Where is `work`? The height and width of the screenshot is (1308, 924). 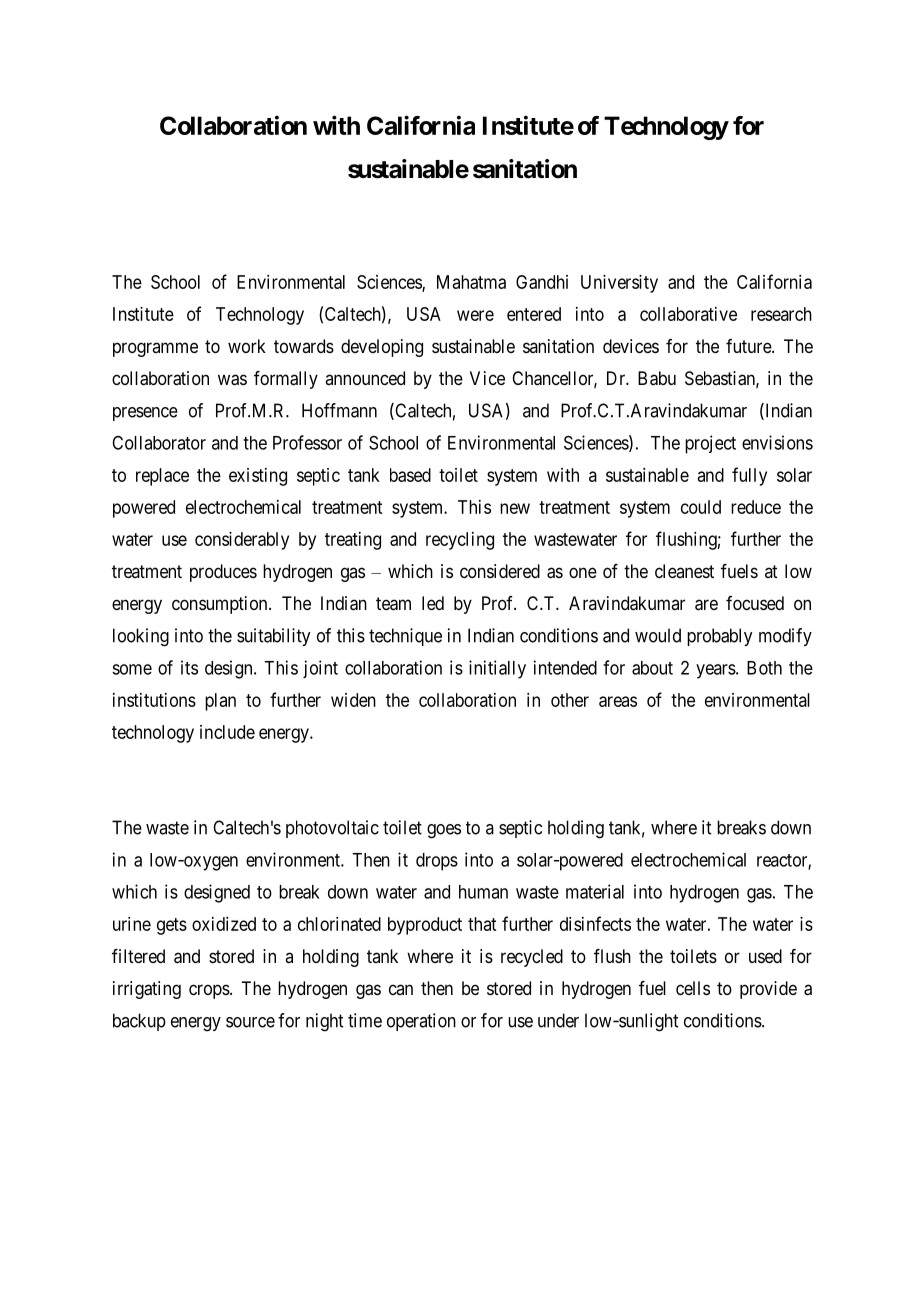 work is located at coordinates (247, 346).
